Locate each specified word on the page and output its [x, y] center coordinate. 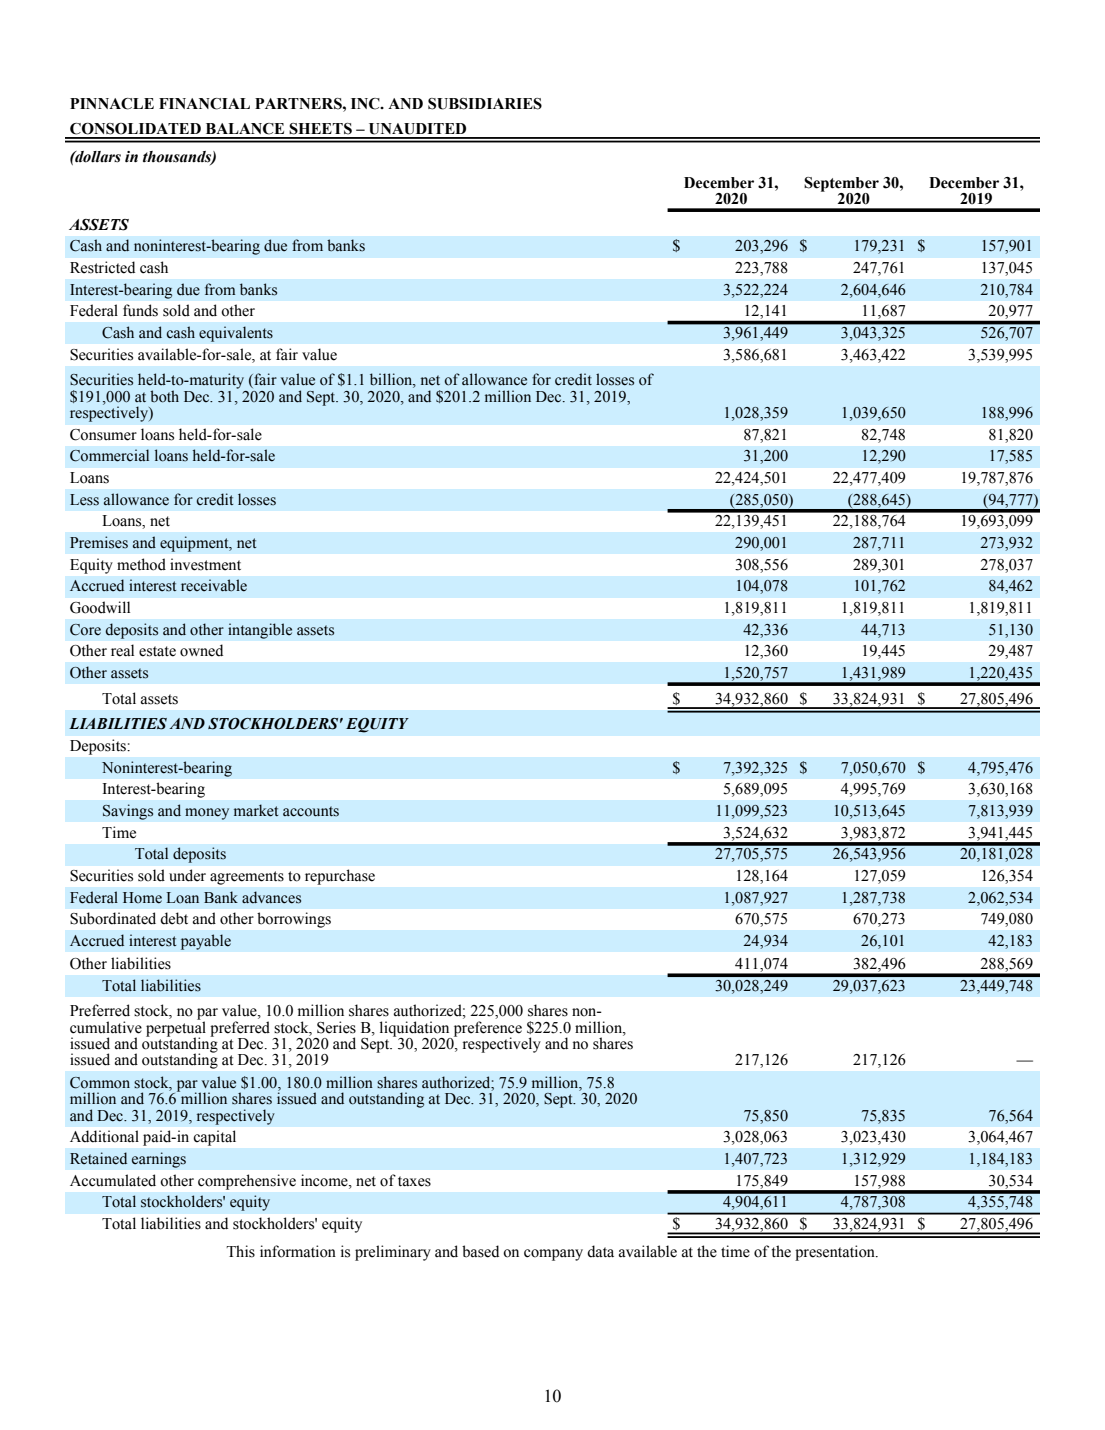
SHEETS [320, 129]
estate [157, 651]
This [240, 1251]
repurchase [340, 877]
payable [206, 942]
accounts [311, 811]
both [164, 396]
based [480, 1251]
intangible [260, 631]
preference [486, 1030]
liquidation [416, 1030]
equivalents [236, 334]
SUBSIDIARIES [485, 104]
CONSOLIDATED [135, 129]
